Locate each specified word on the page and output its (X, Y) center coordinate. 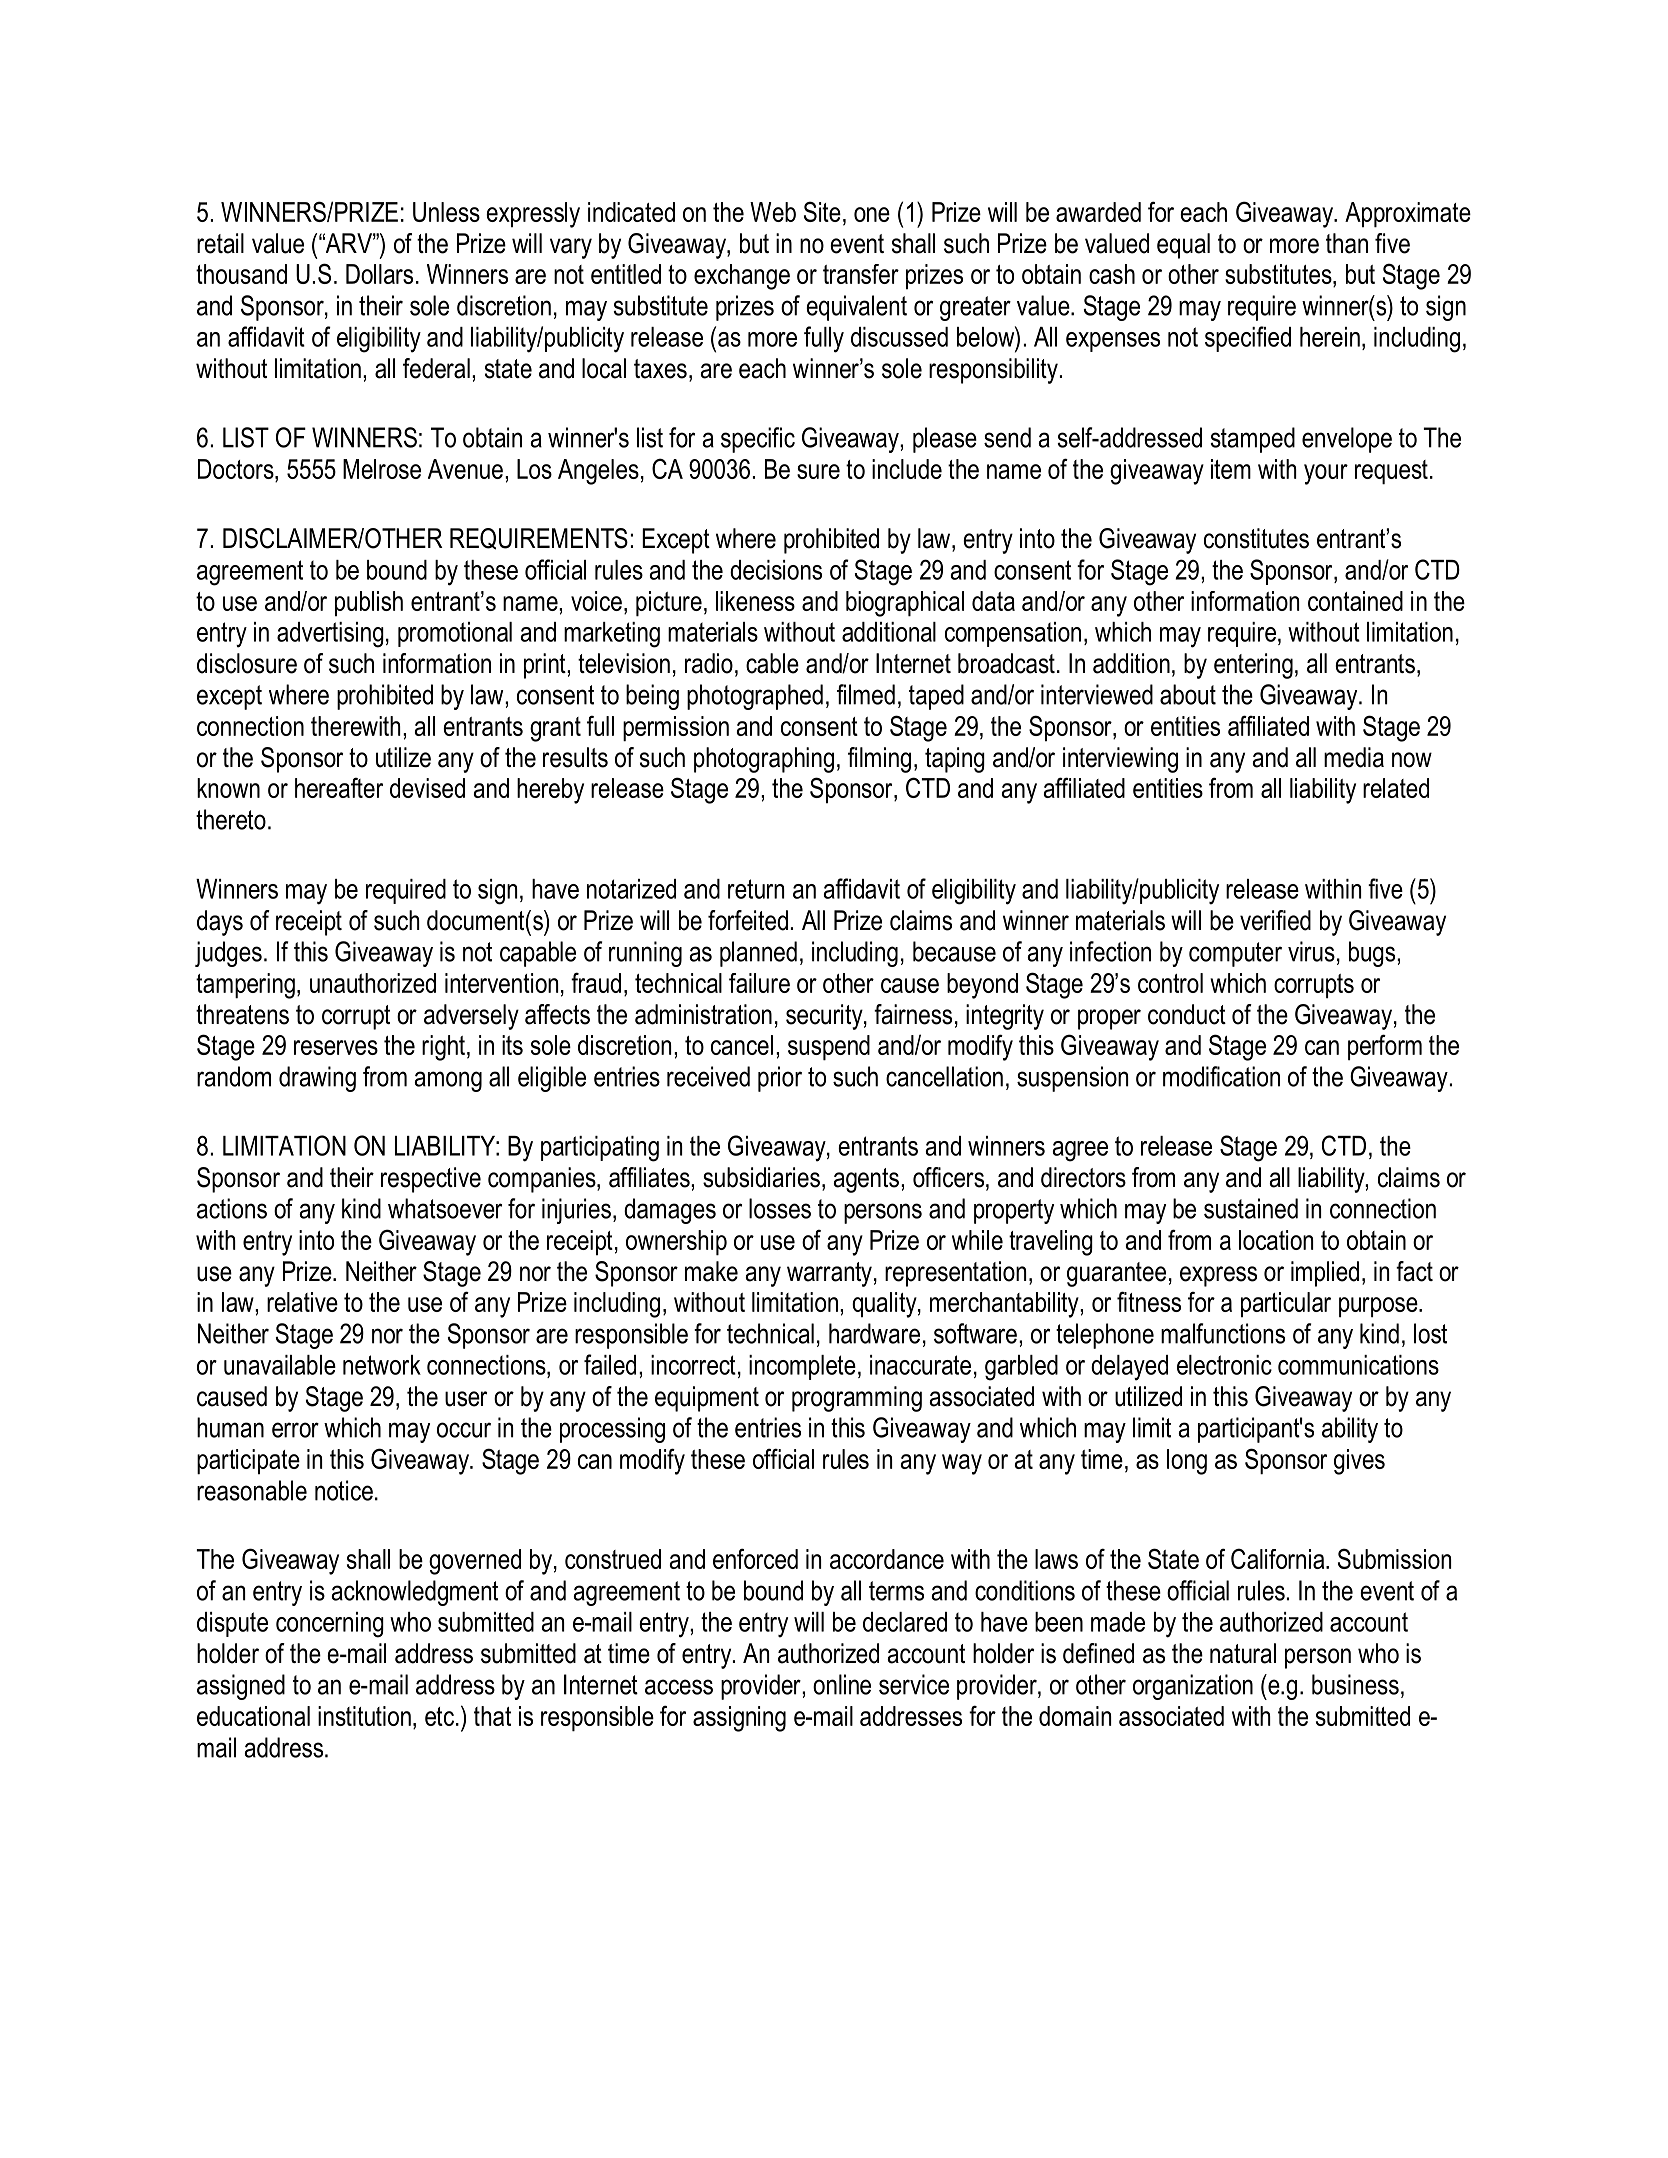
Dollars (379, 274)
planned (758, 954)
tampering (245, 986)
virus (1311, 951)
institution (364, 1716)
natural (1243, 1653)
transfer (861, 274)
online (842, 1684)
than (1347, 243)
